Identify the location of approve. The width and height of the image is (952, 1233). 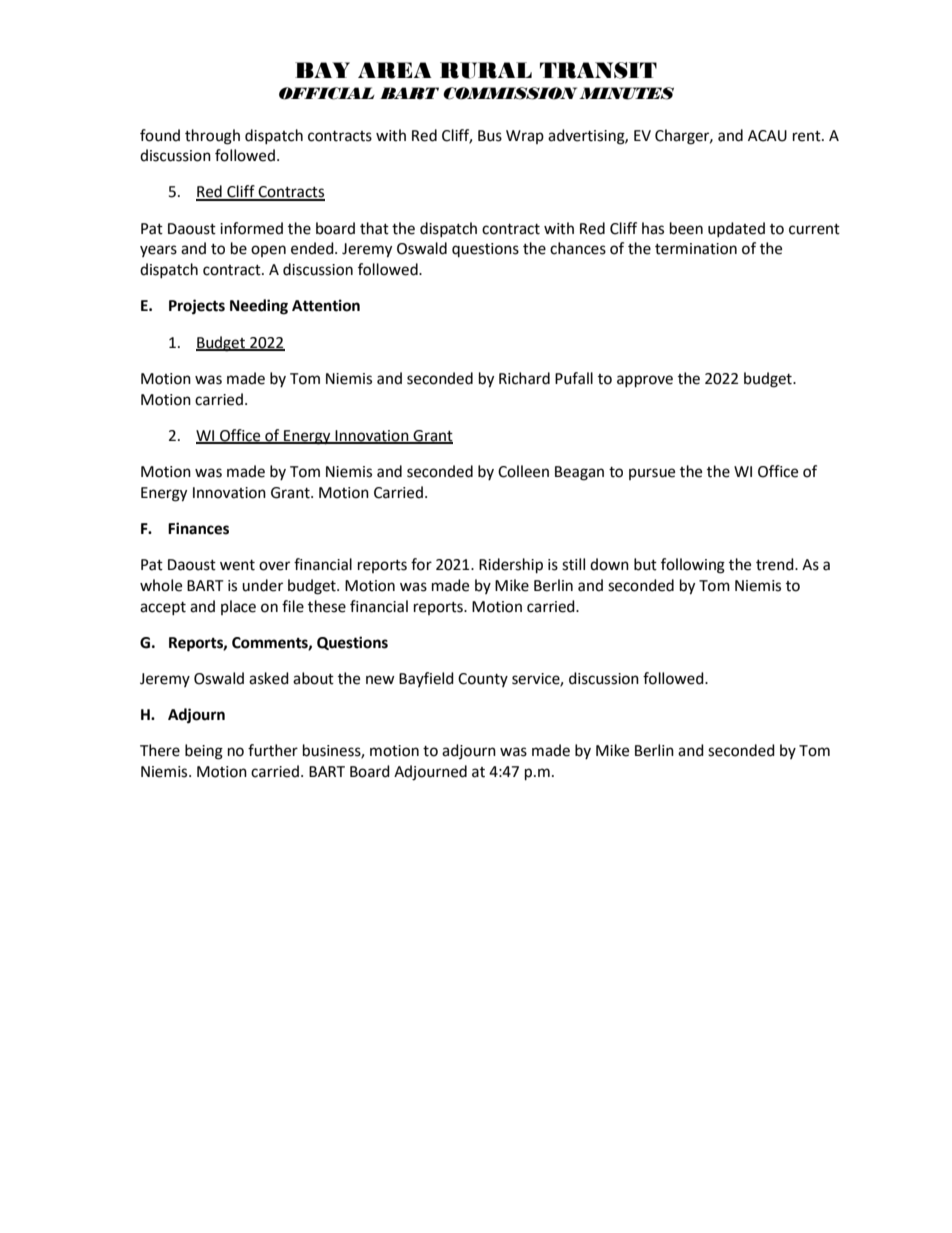
(645, 381).
